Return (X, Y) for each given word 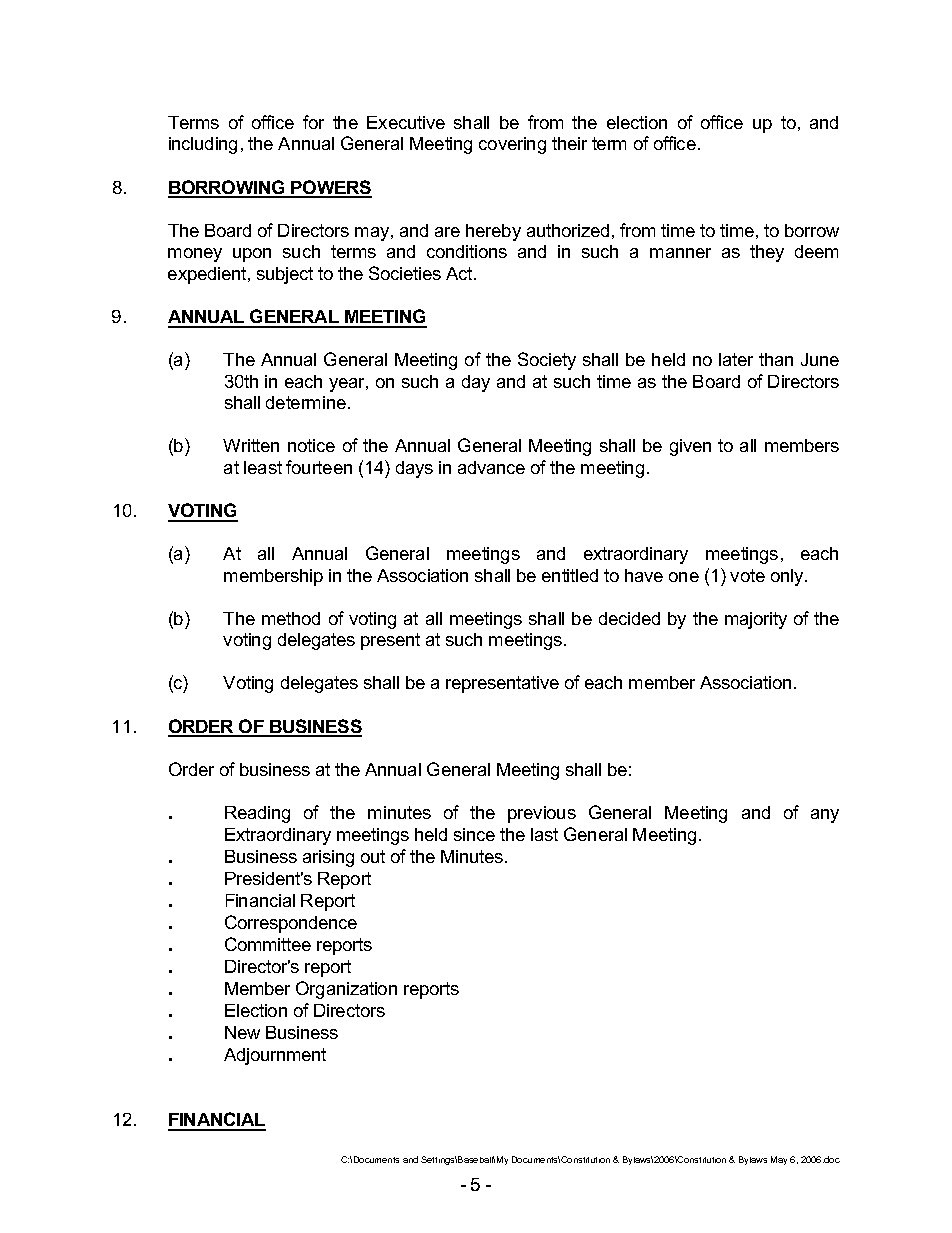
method (291, 618)
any (825, 816)
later (736, 359)
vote (747, 575)
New (242, 1032)
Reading (257, 814)
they (767, 253)
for (313, 122)
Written (251, 445)
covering (512, 145)
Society (547, 361)
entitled (570, 575)
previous (542, 814)
